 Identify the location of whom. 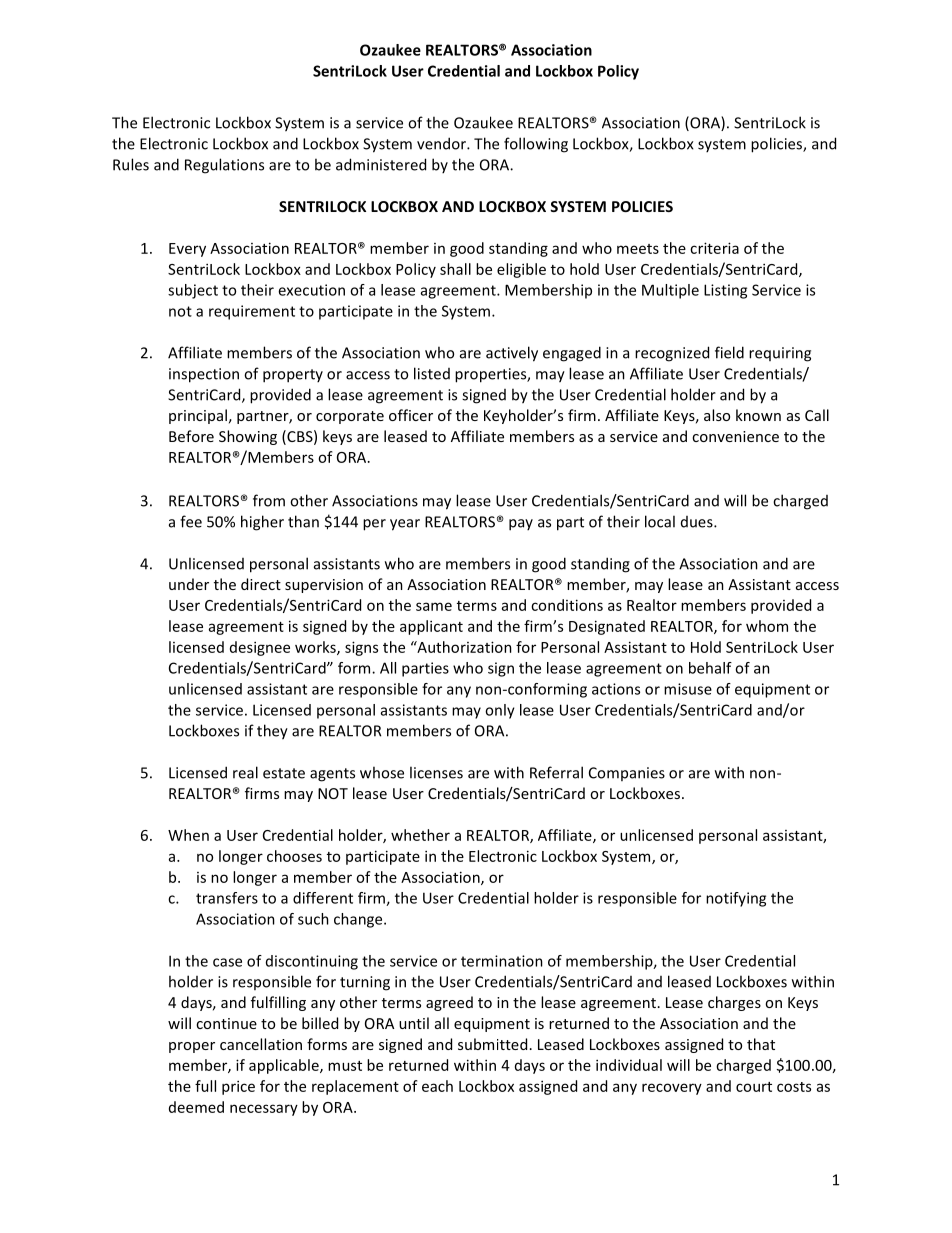
(767, 626).
